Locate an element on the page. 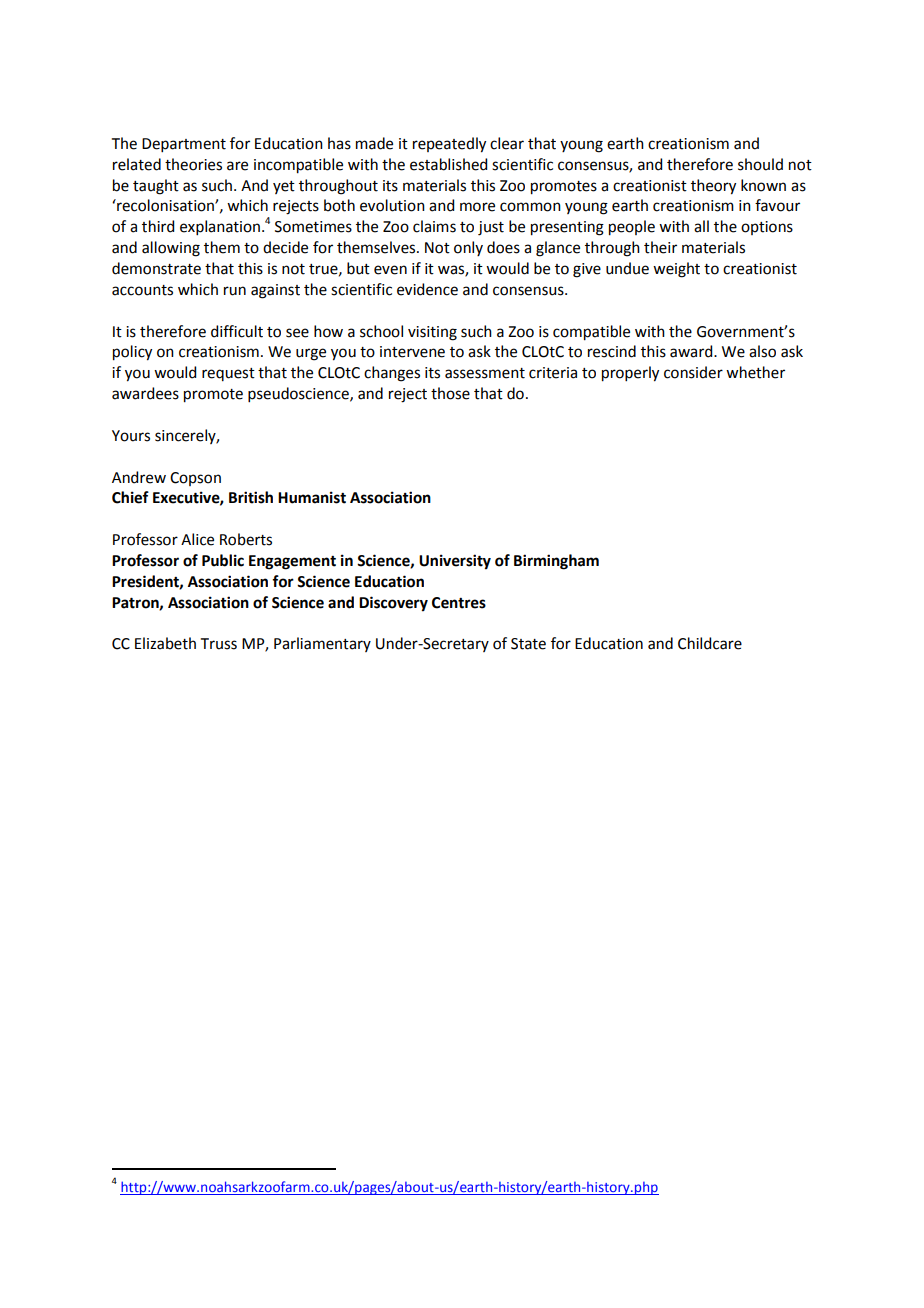 Image resolution: width=924 pixels, height=1308 pixels. established is located at coordinates (448, 164).
